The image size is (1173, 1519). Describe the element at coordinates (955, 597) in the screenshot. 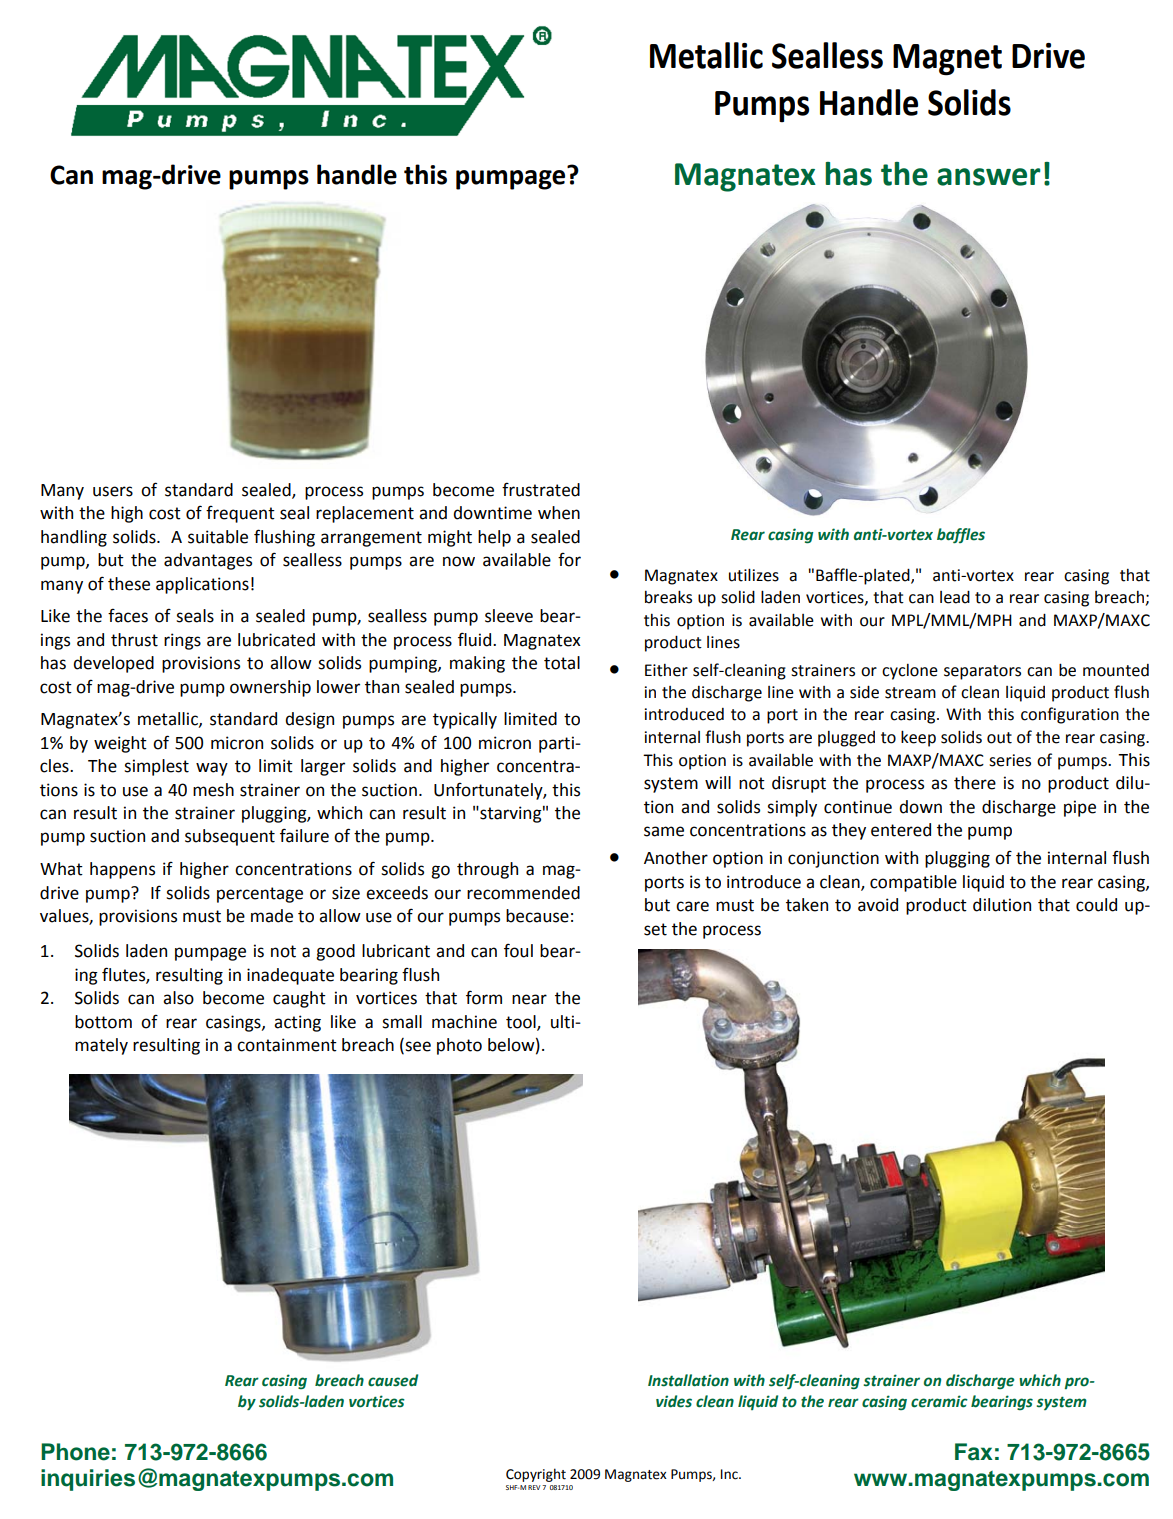

I see `lead` at that location.
